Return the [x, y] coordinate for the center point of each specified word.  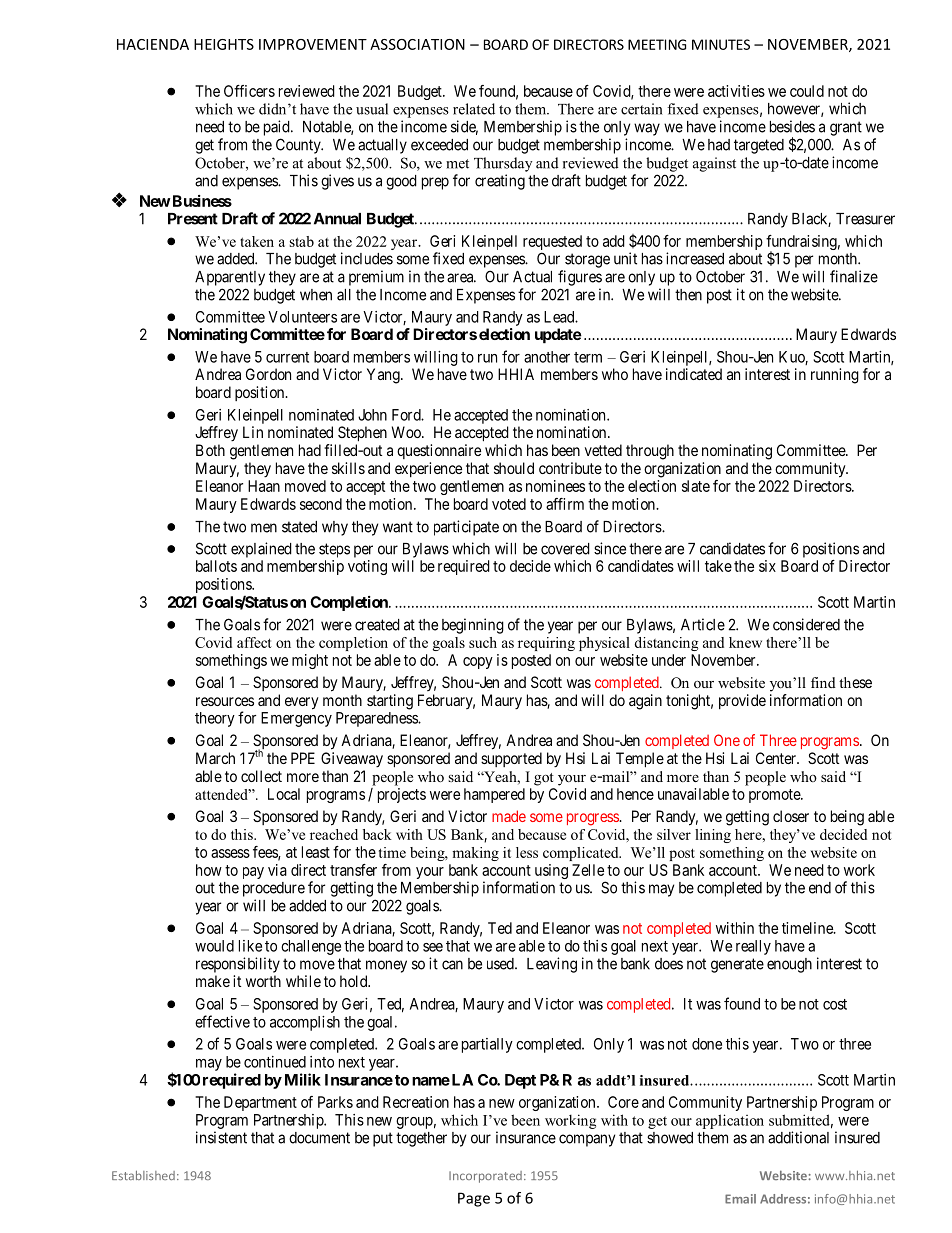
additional [798, 1137]
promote [775, 796]
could [807, 91]
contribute [570, 468]
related [474, 109]
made [509, 816]
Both [210, 450]
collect [261, 776]
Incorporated [485, 1177]
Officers [249, 91]
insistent [221, 1137]
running [835, 376]
